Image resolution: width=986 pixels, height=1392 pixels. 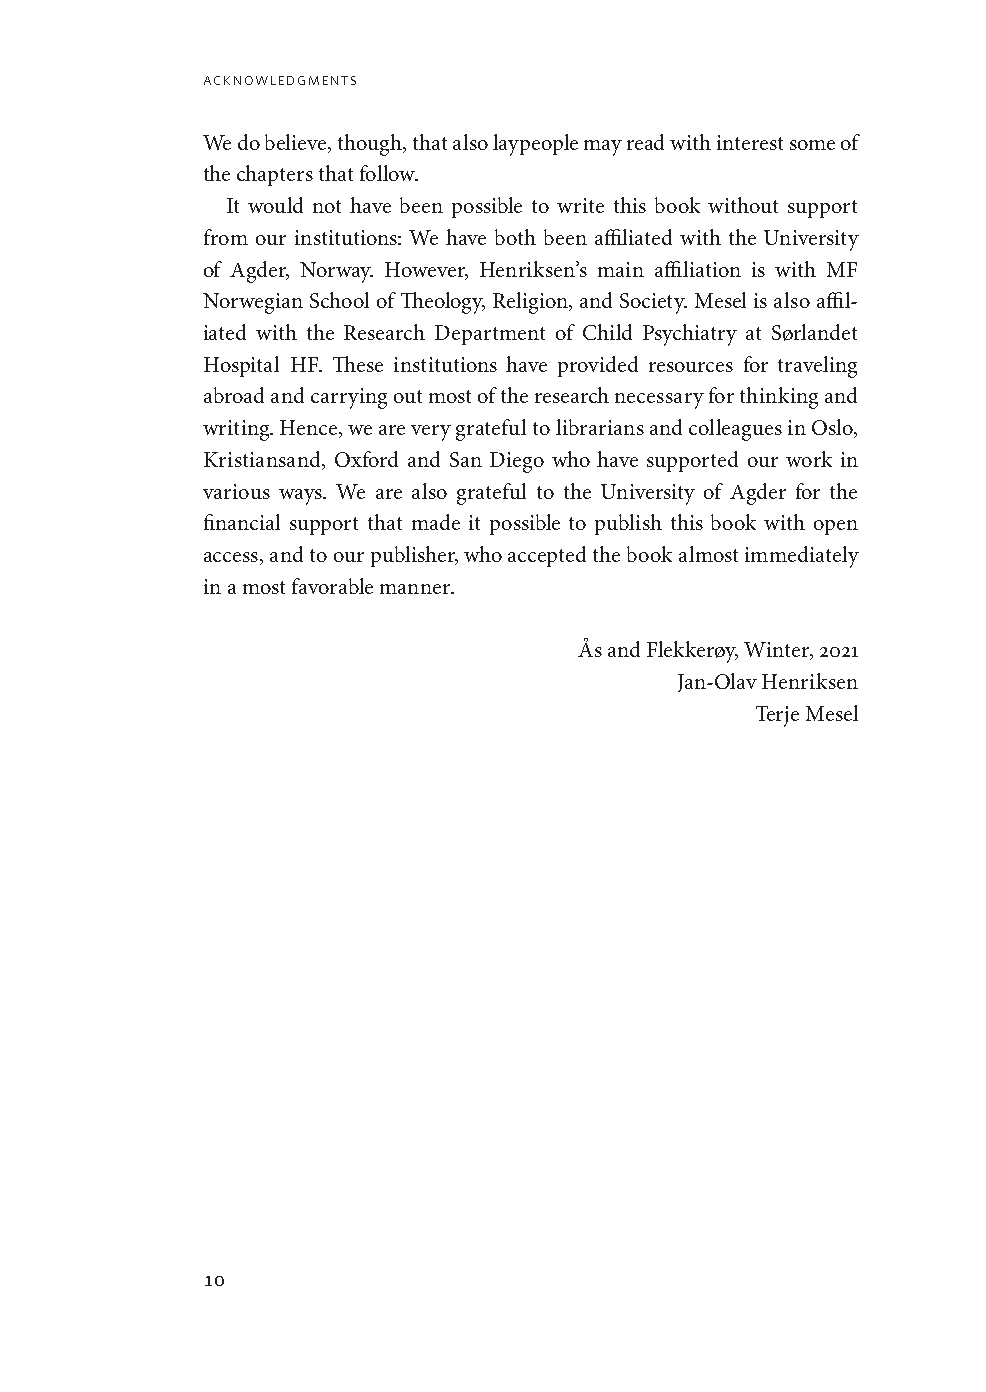 I want to click on thinking, so click(x=779, y=398).
